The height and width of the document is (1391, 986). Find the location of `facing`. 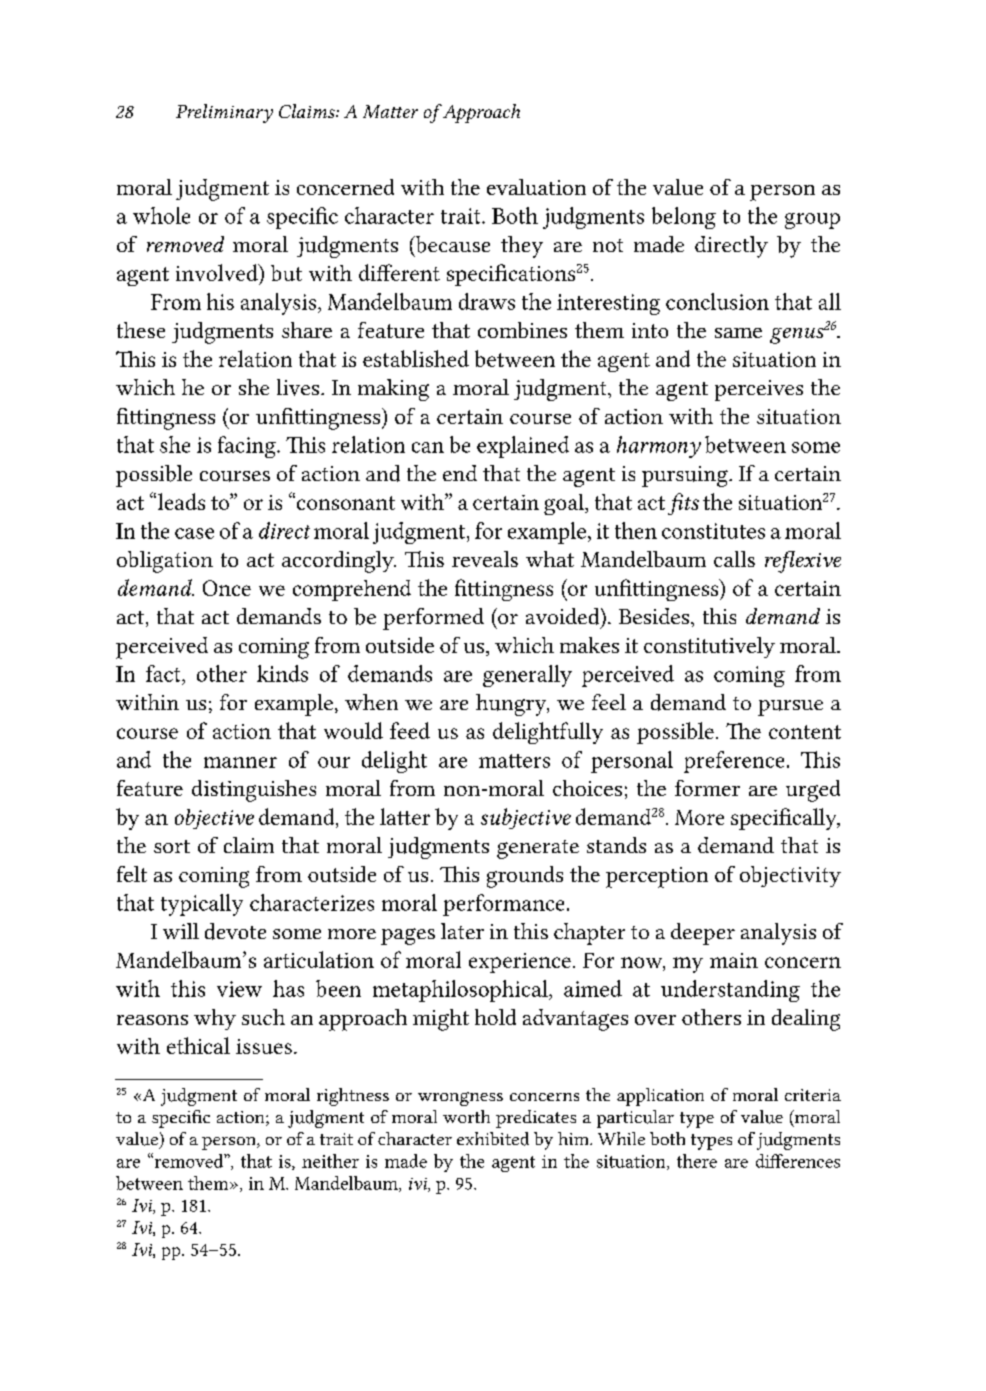

facing is located at coordinates (248, 447).
